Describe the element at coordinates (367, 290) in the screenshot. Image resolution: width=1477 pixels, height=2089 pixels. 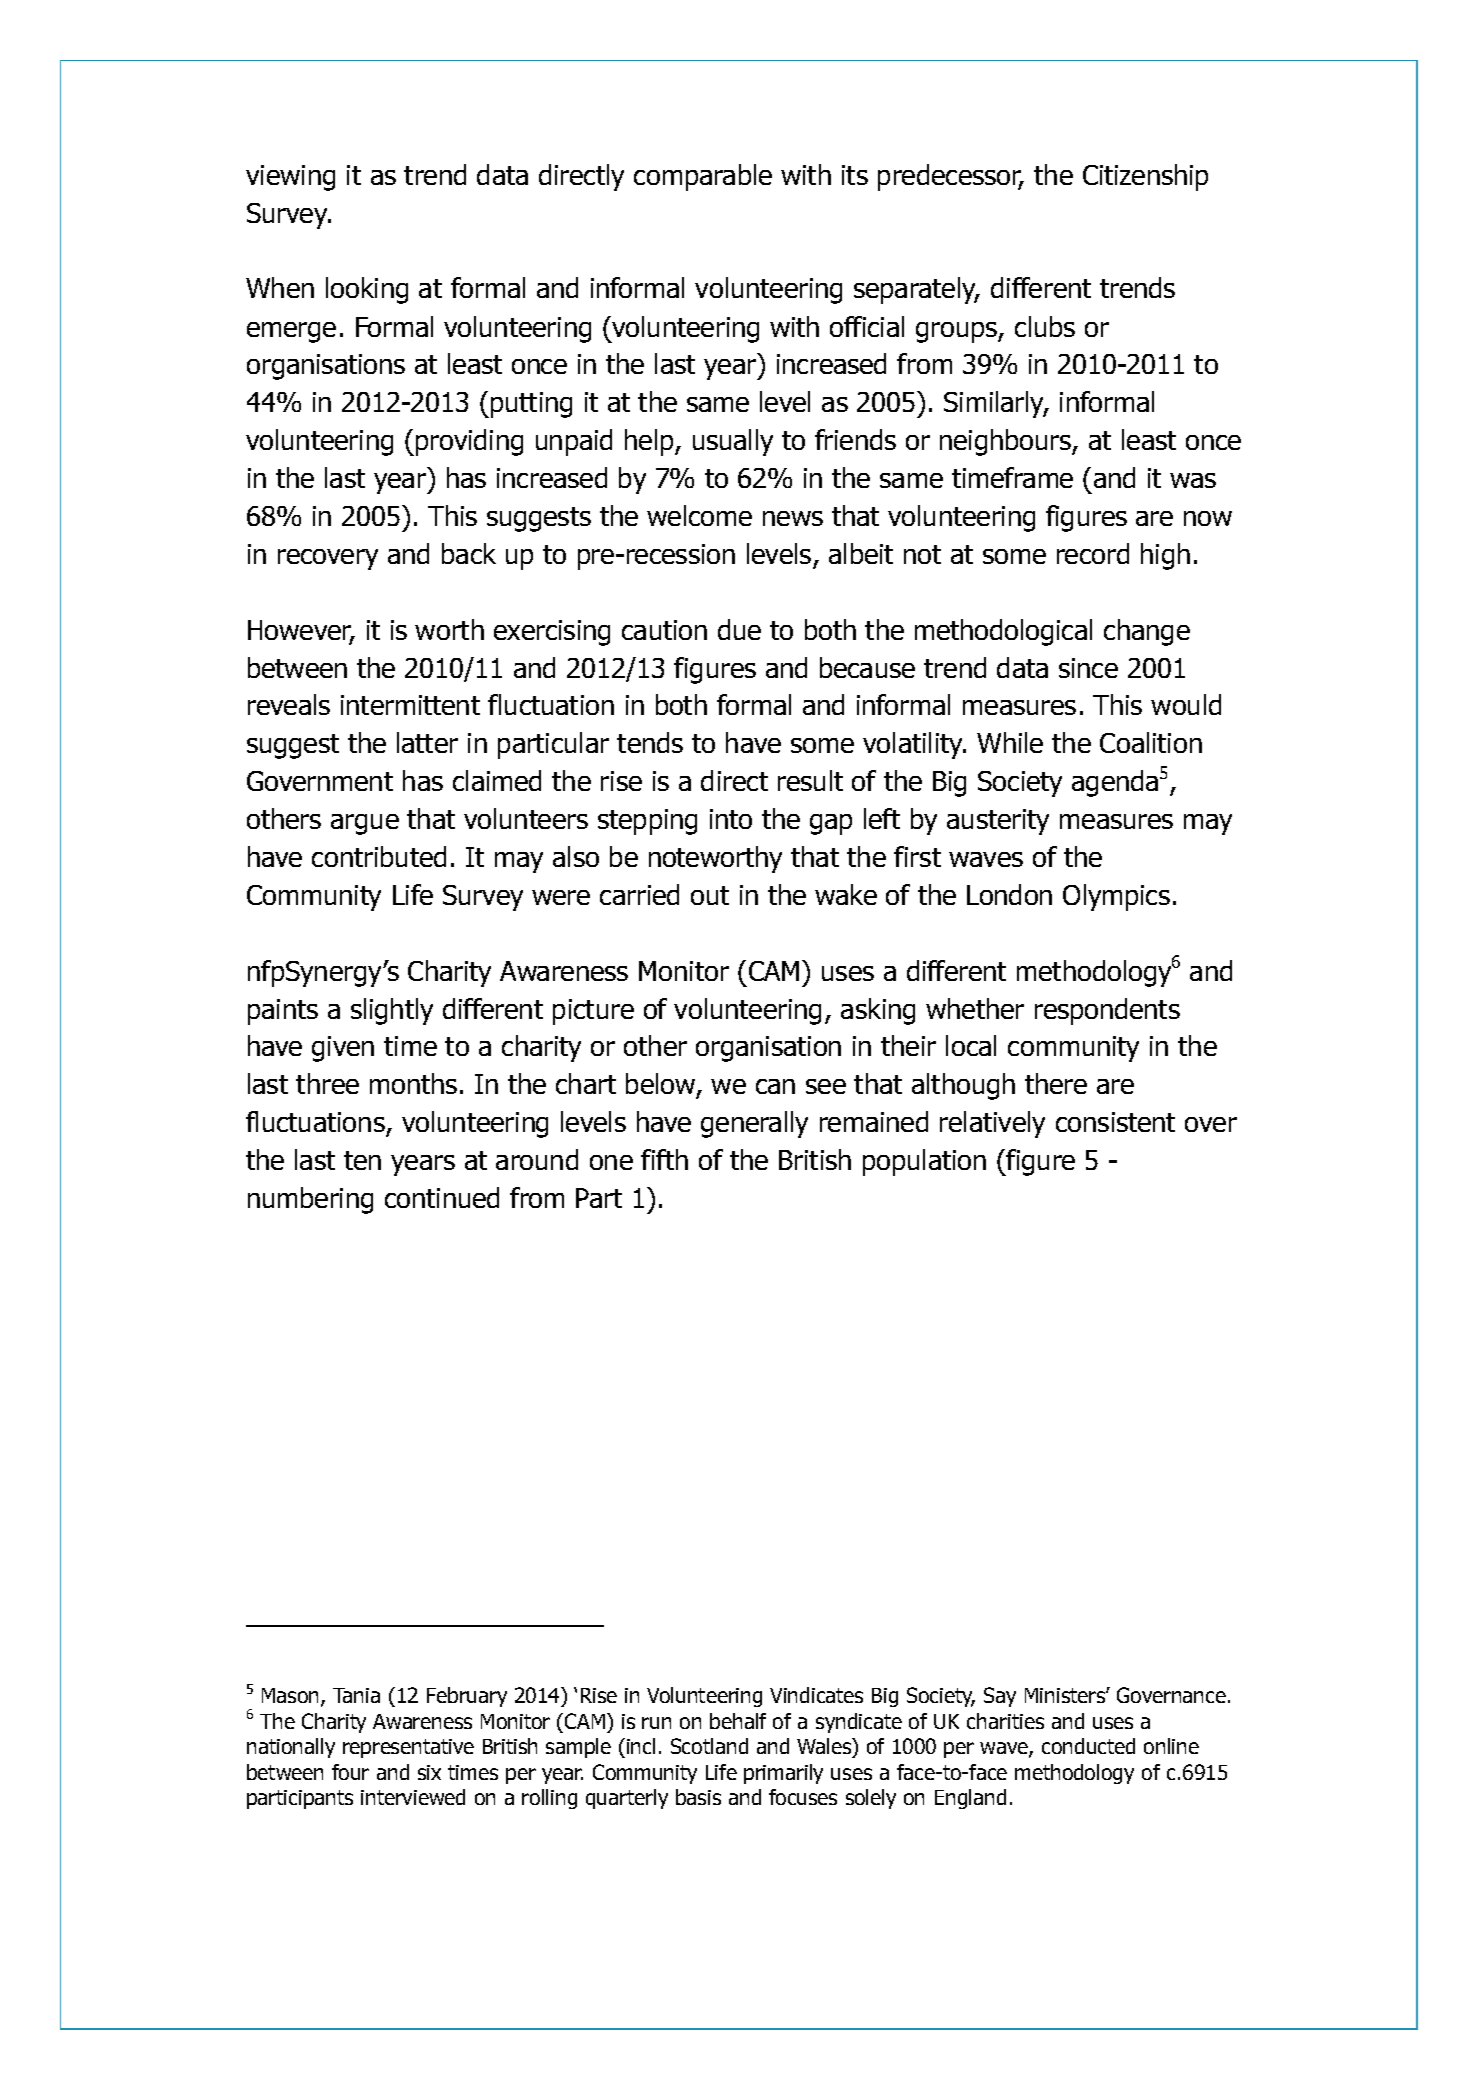
I see `looking` at that location.
